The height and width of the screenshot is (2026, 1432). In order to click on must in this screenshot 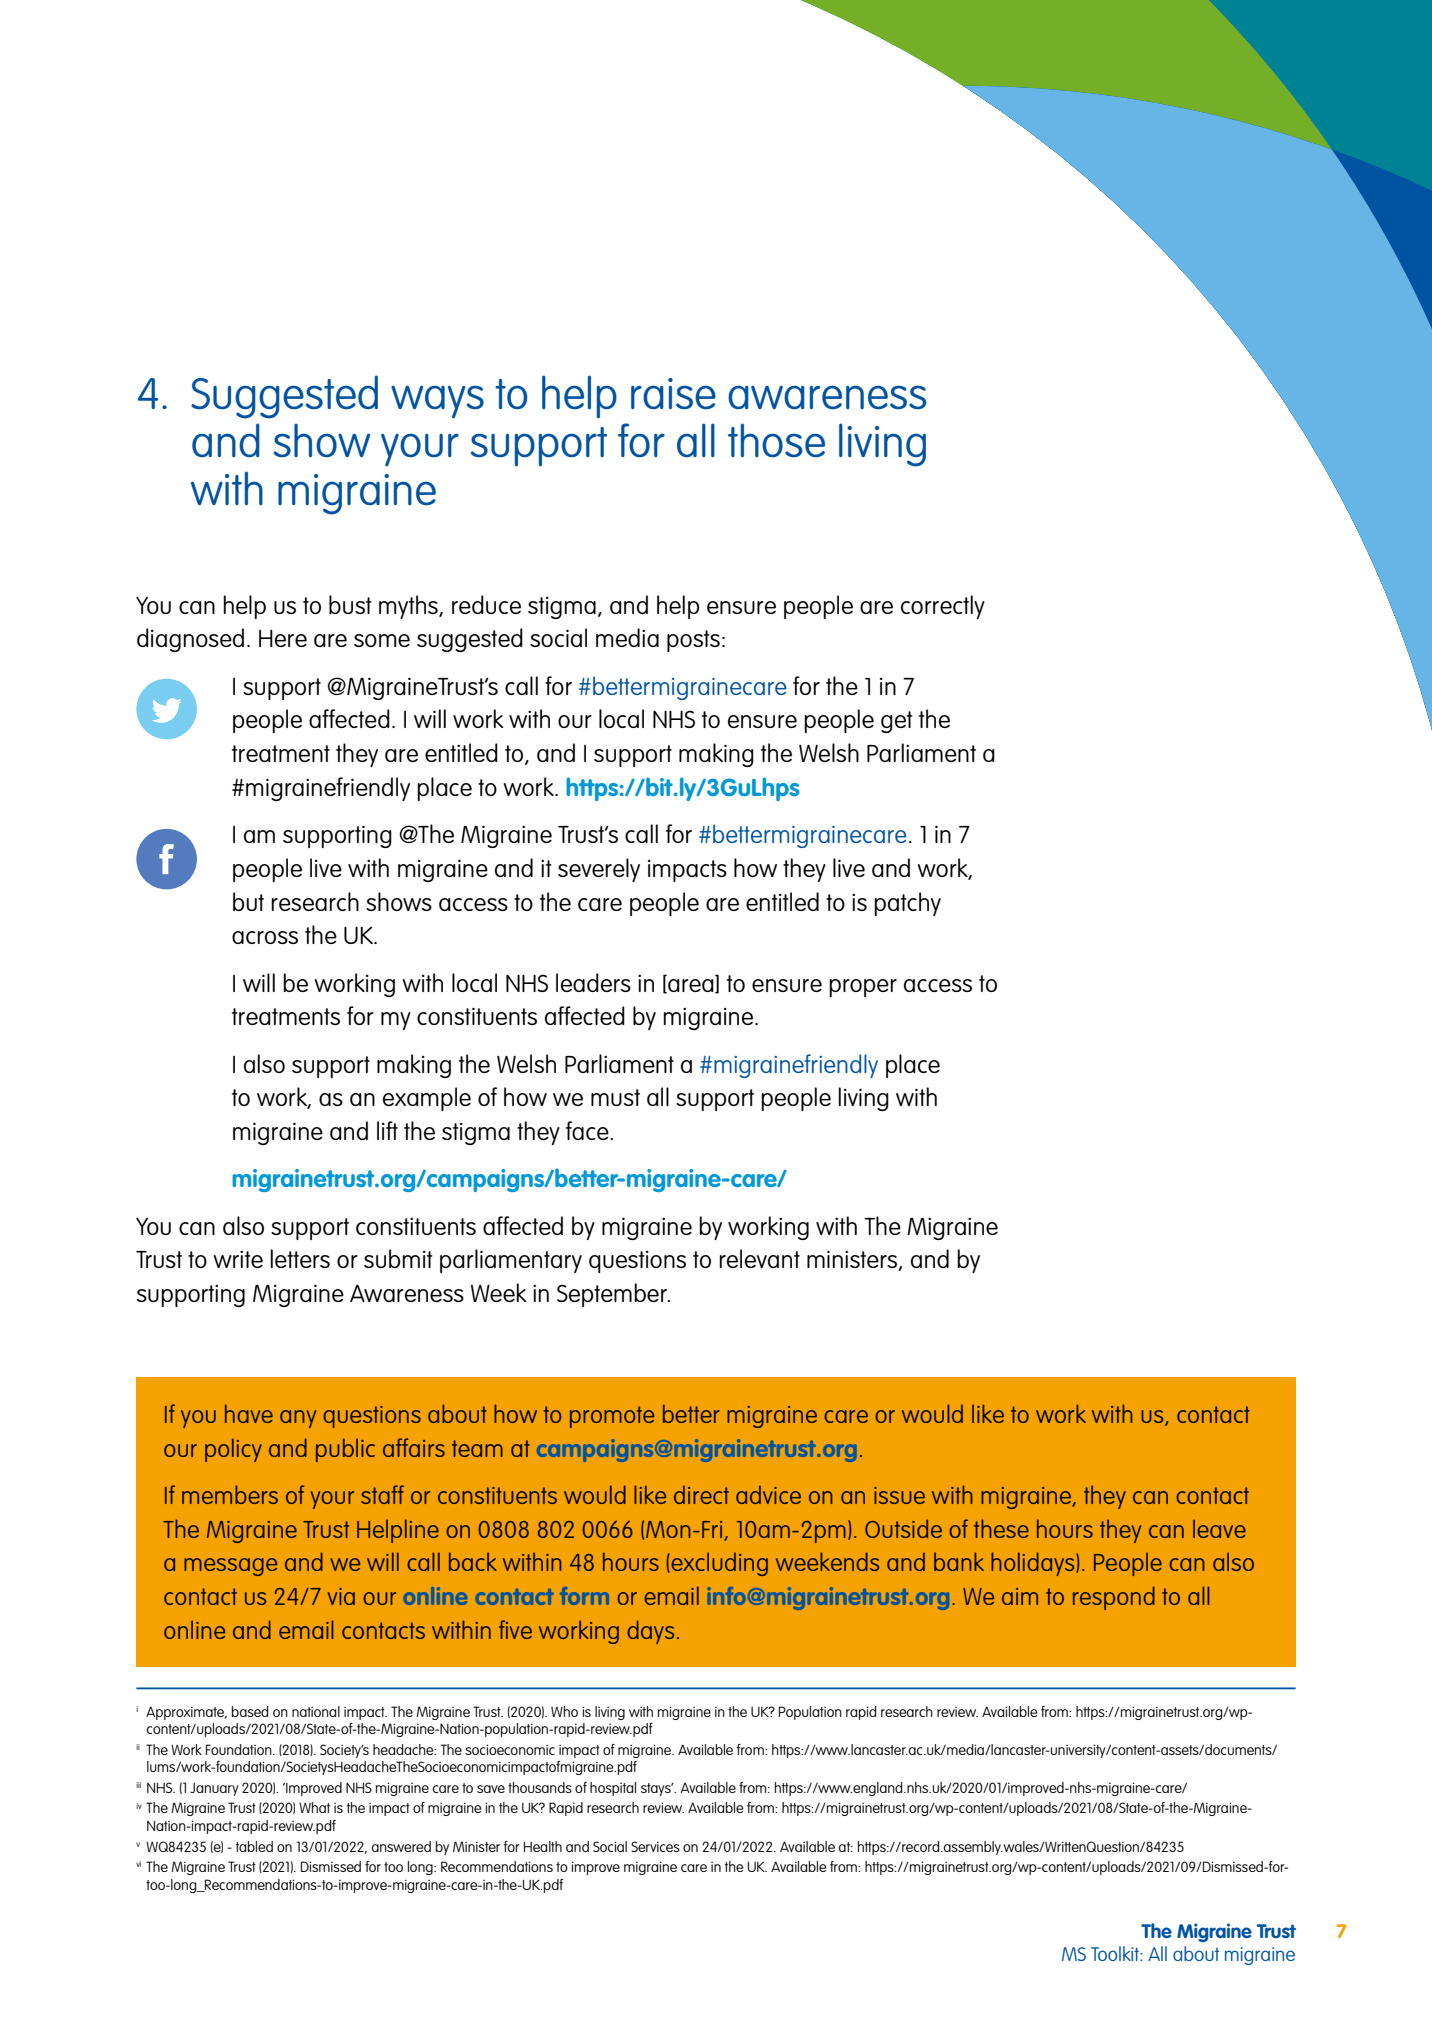, I will do `click(615, 1097)`.
